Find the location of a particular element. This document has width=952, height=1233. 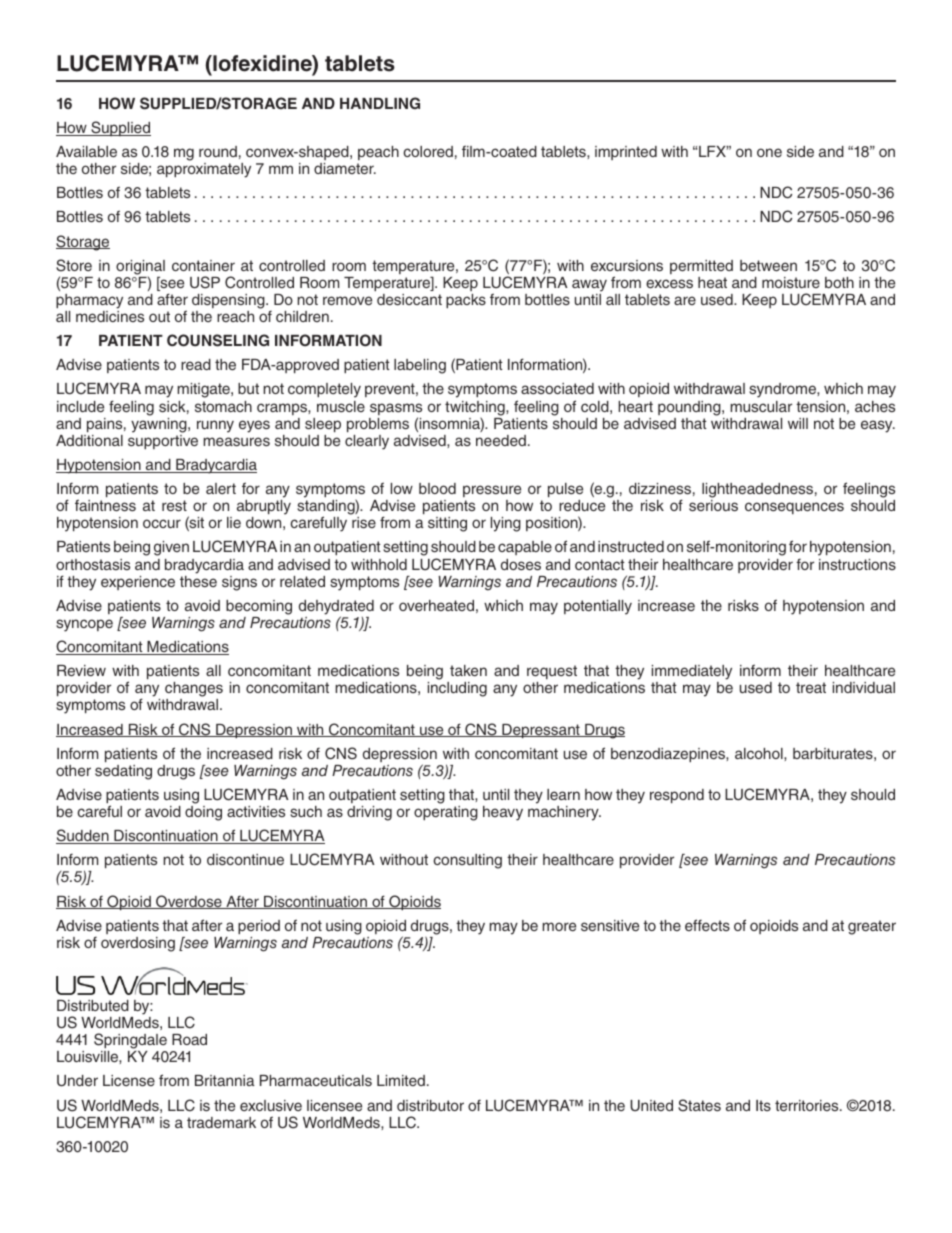

colored is located at coordinates (428, 151).
